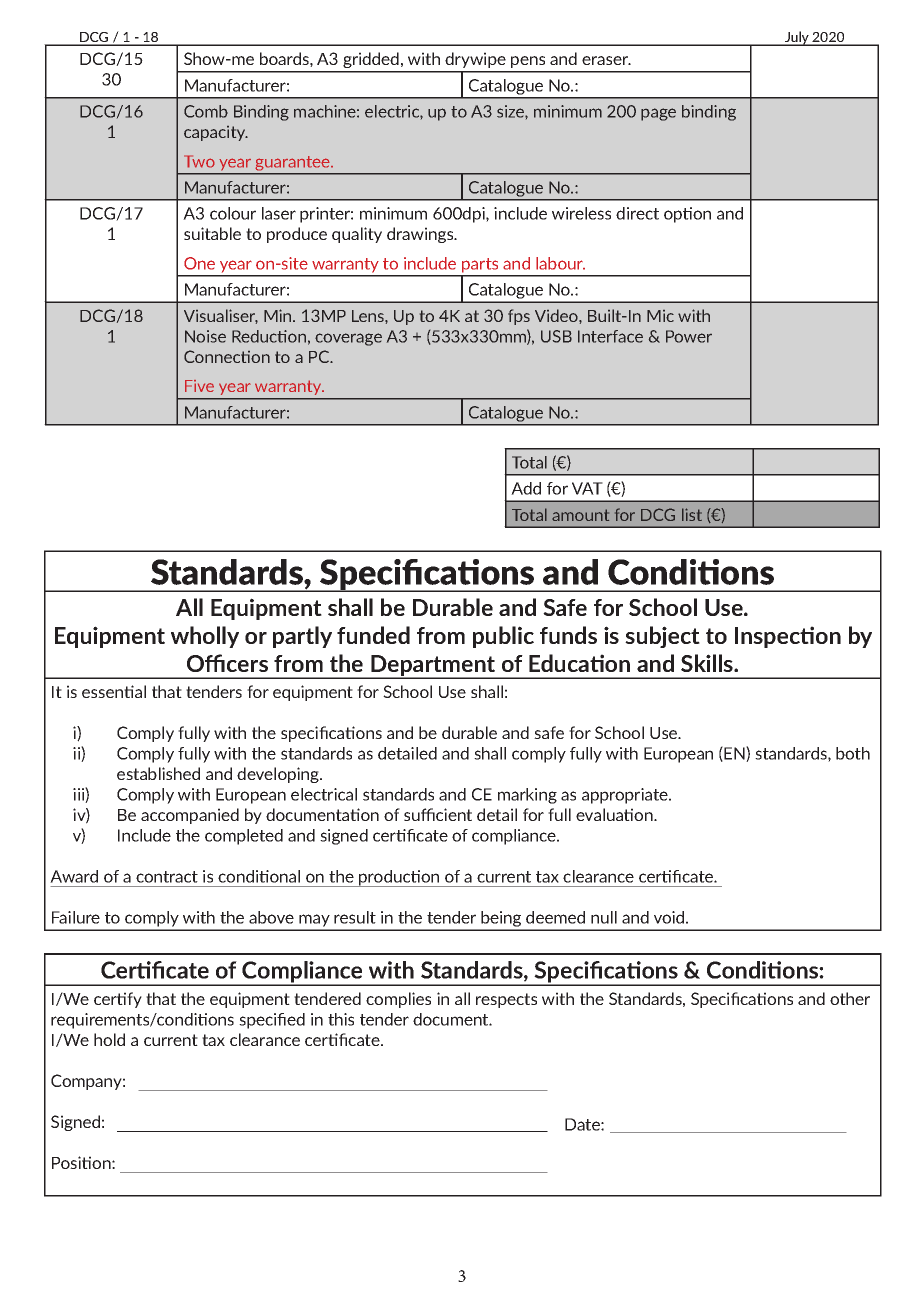 This screenshot has width=924, height=1308. What do you see at coordinates (797, 38) in the screenshot?
I see `July` at bounding box center [797, 38].
